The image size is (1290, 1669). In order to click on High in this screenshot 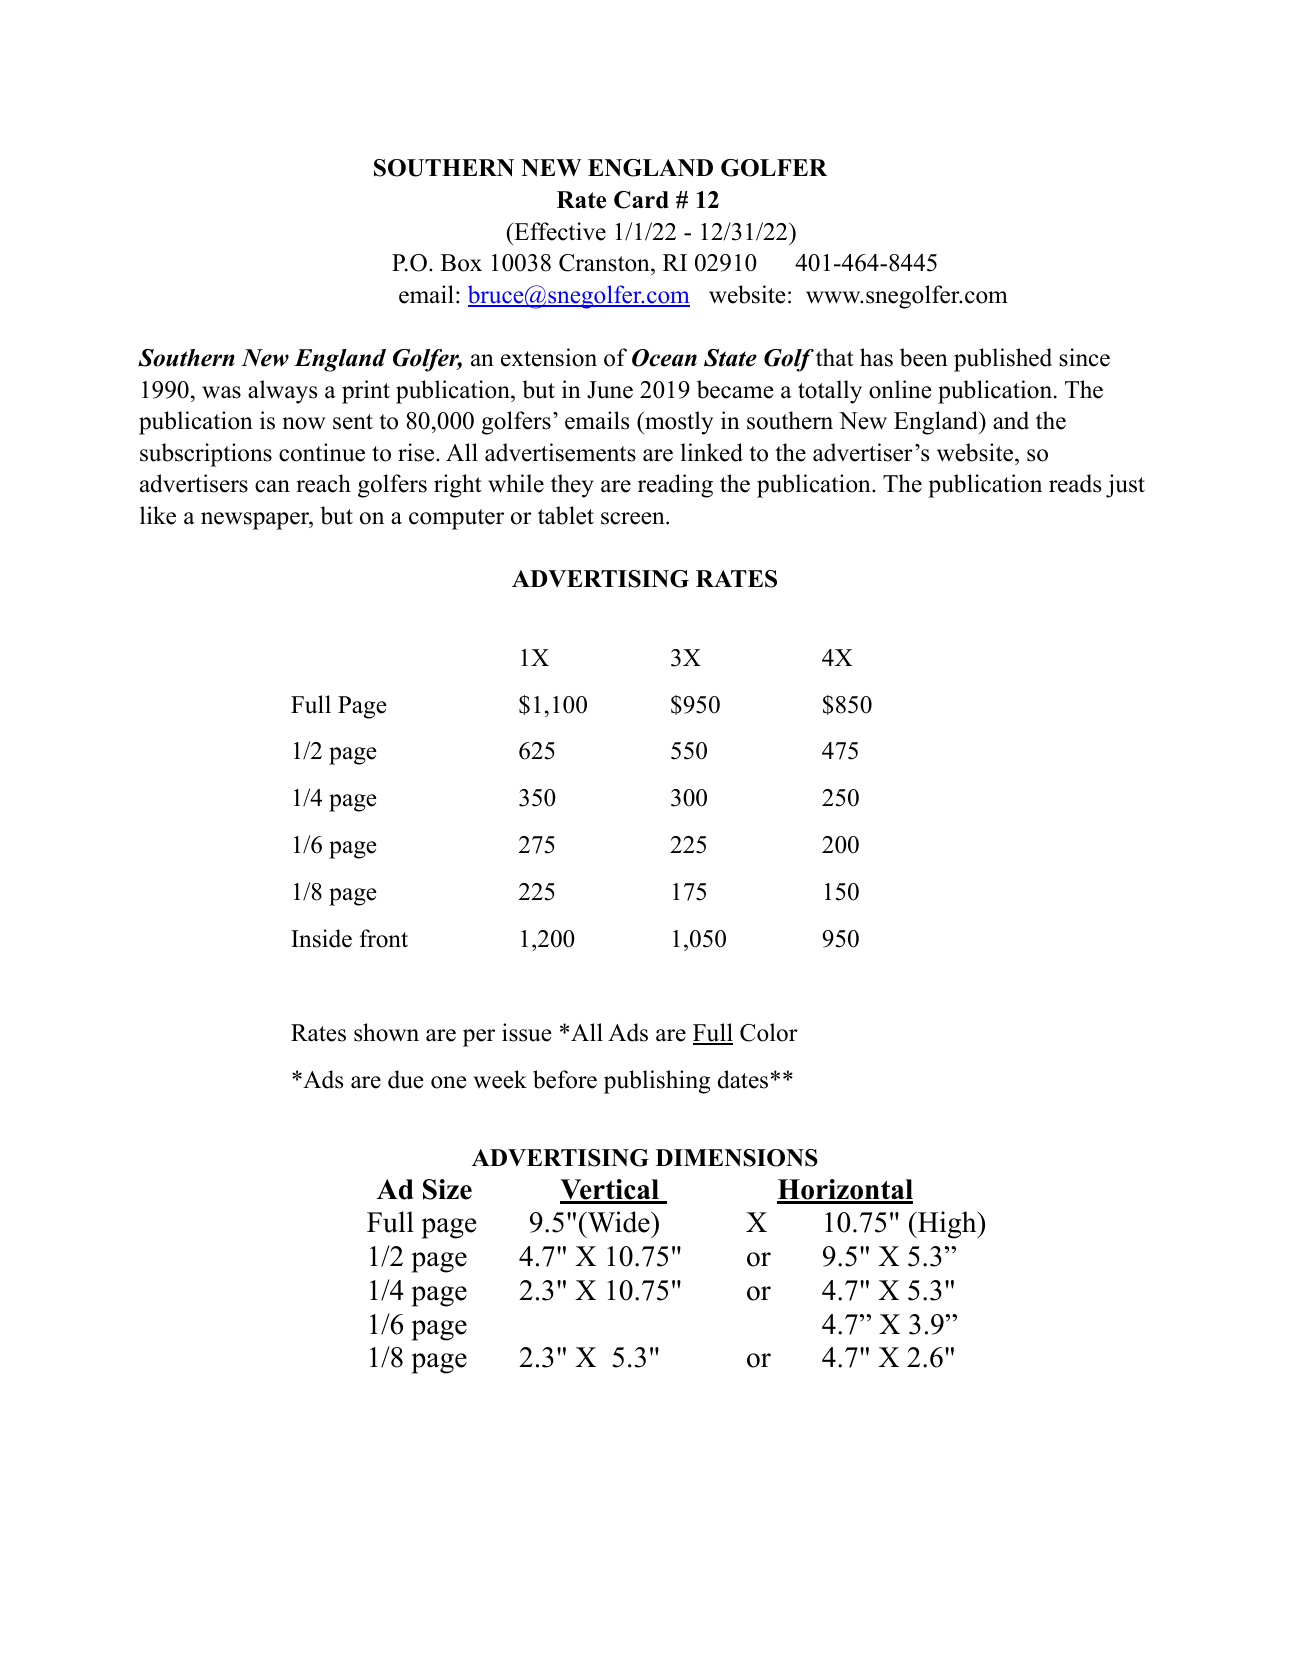, I will do `click(947, 1225)`.
